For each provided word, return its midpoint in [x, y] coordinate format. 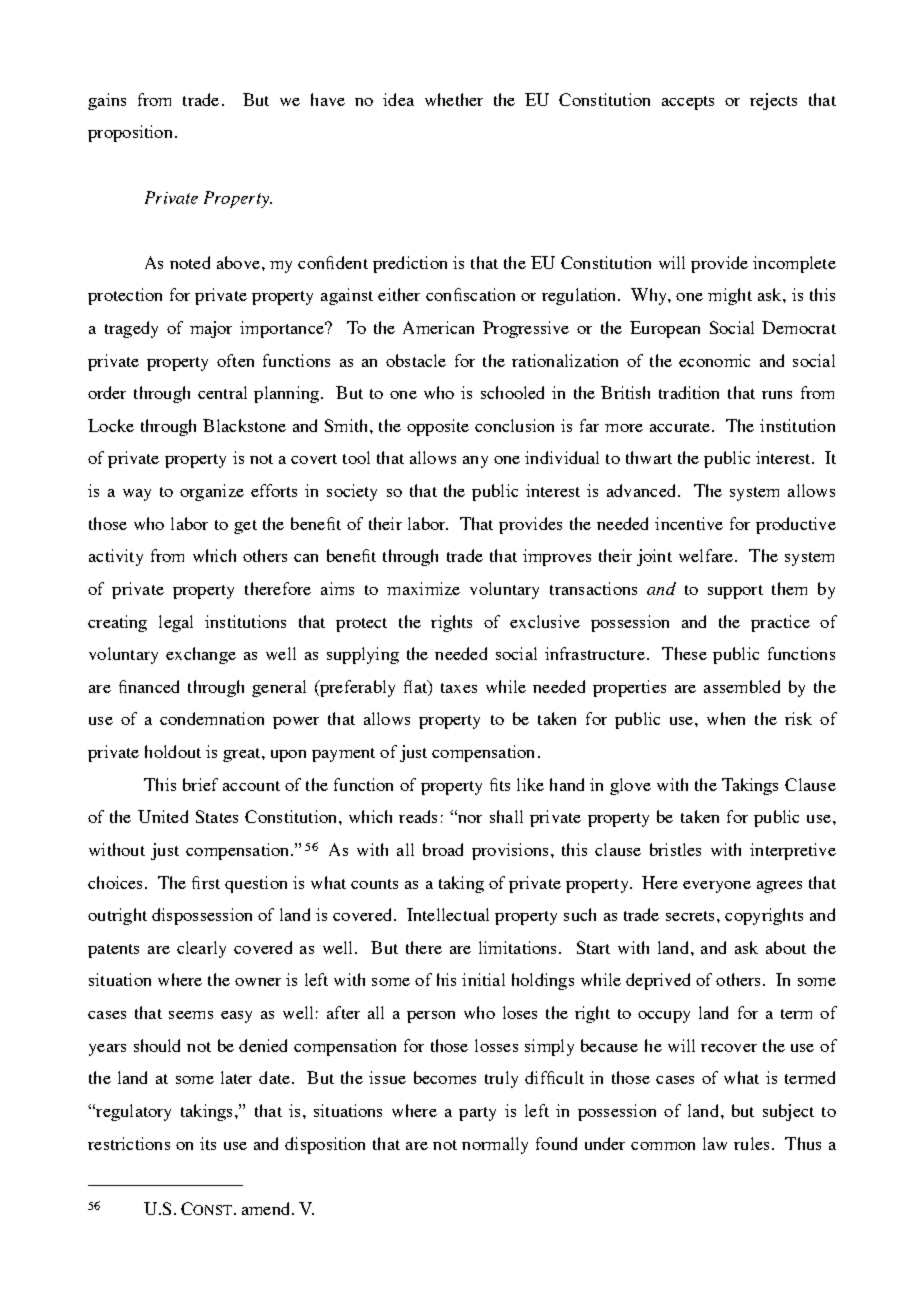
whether [454, 99]
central [222, 392]
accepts [688, 103]
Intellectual [448, 914]
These [684, 653]
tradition [689, 392]
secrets [692, 916]
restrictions [129, 1143]
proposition [130, 133]
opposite [438, 427]
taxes [459, 688]
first [206, 882]
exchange [201, 655]
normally [495, 1145]
